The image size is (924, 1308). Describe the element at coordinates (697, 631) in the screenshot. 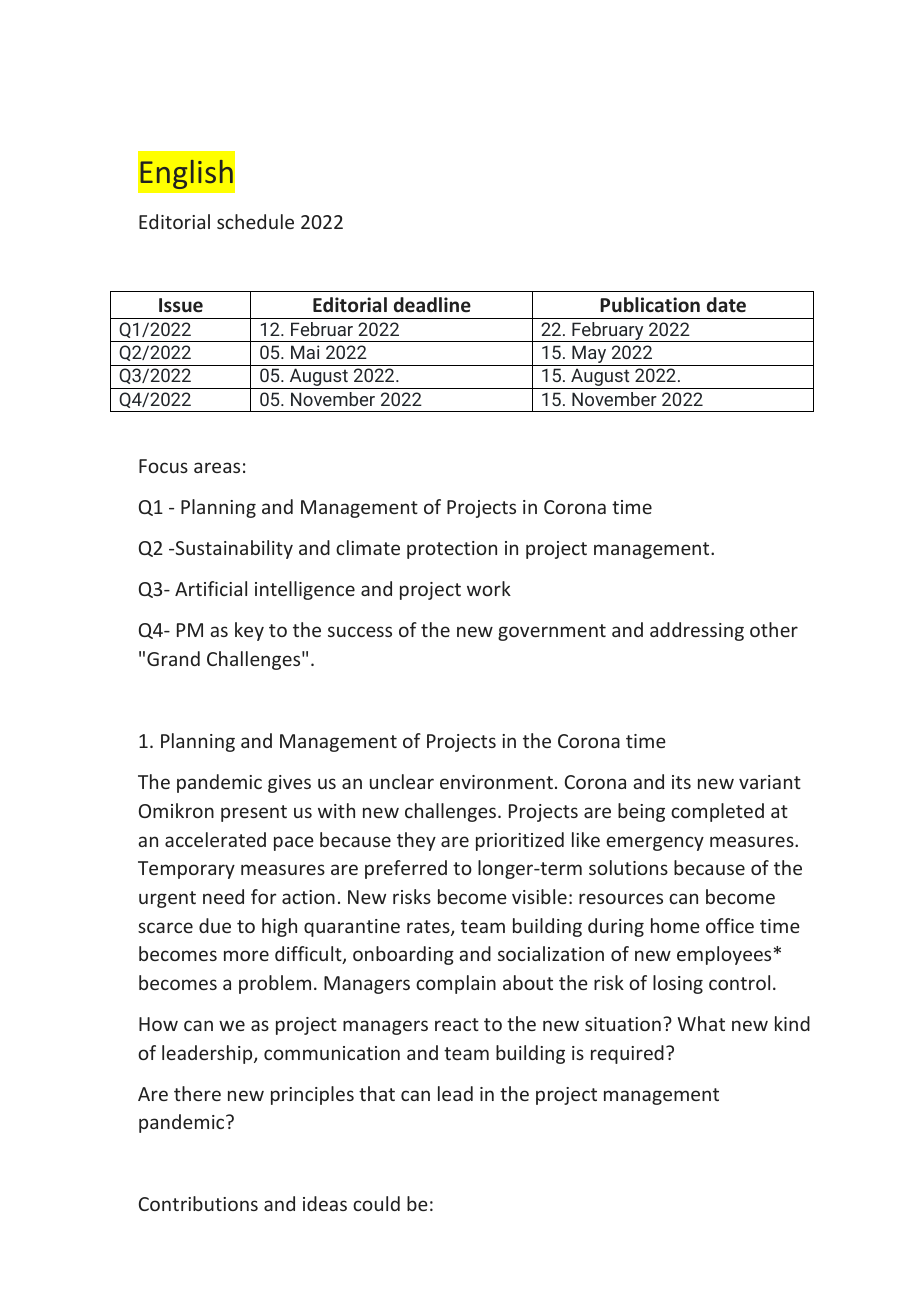

I see `addressing` at that location.
